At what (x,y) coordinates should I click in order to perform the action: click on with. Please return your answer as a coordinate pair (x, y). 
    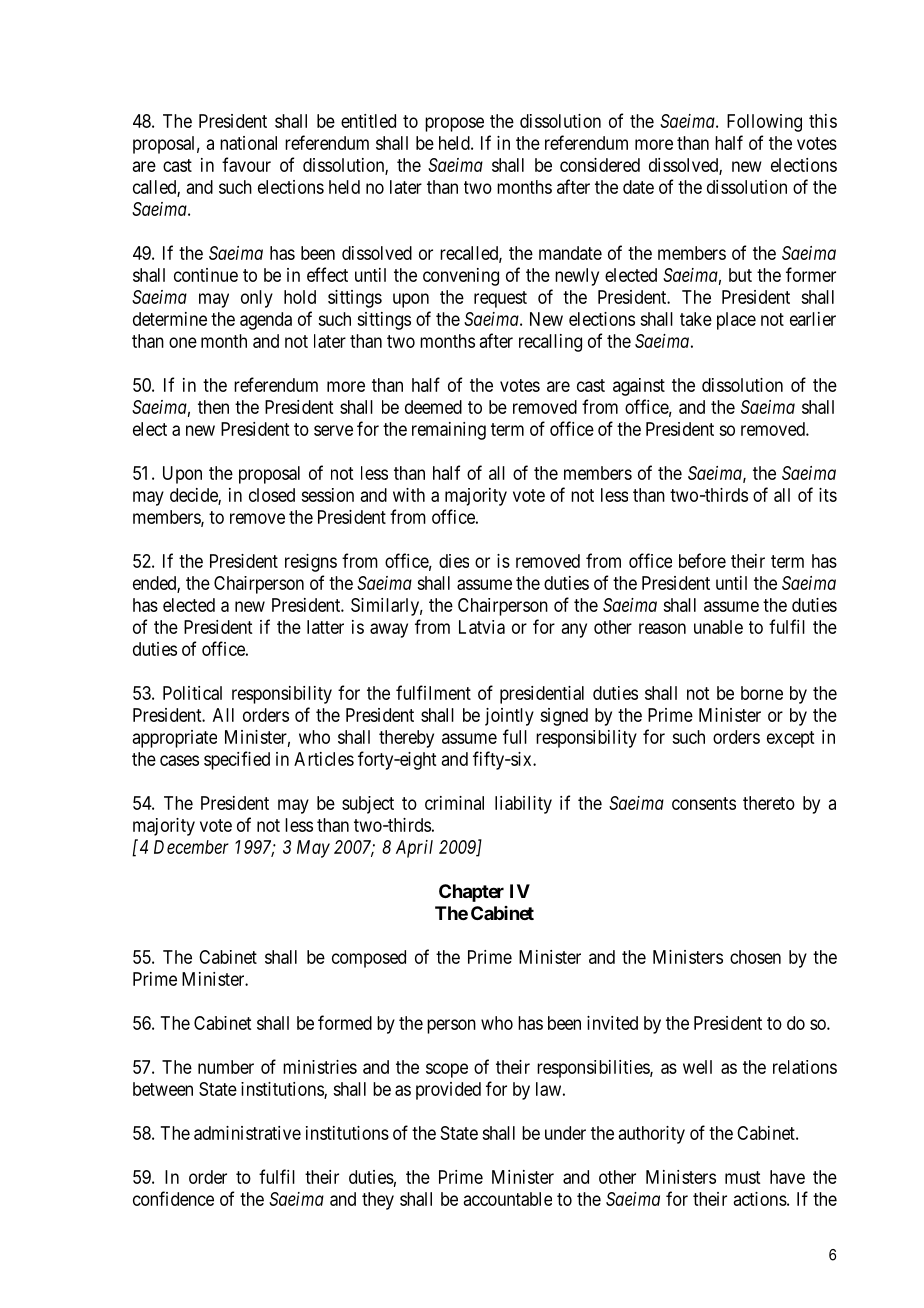
    Looking at the image, I should click on (409, 495).
